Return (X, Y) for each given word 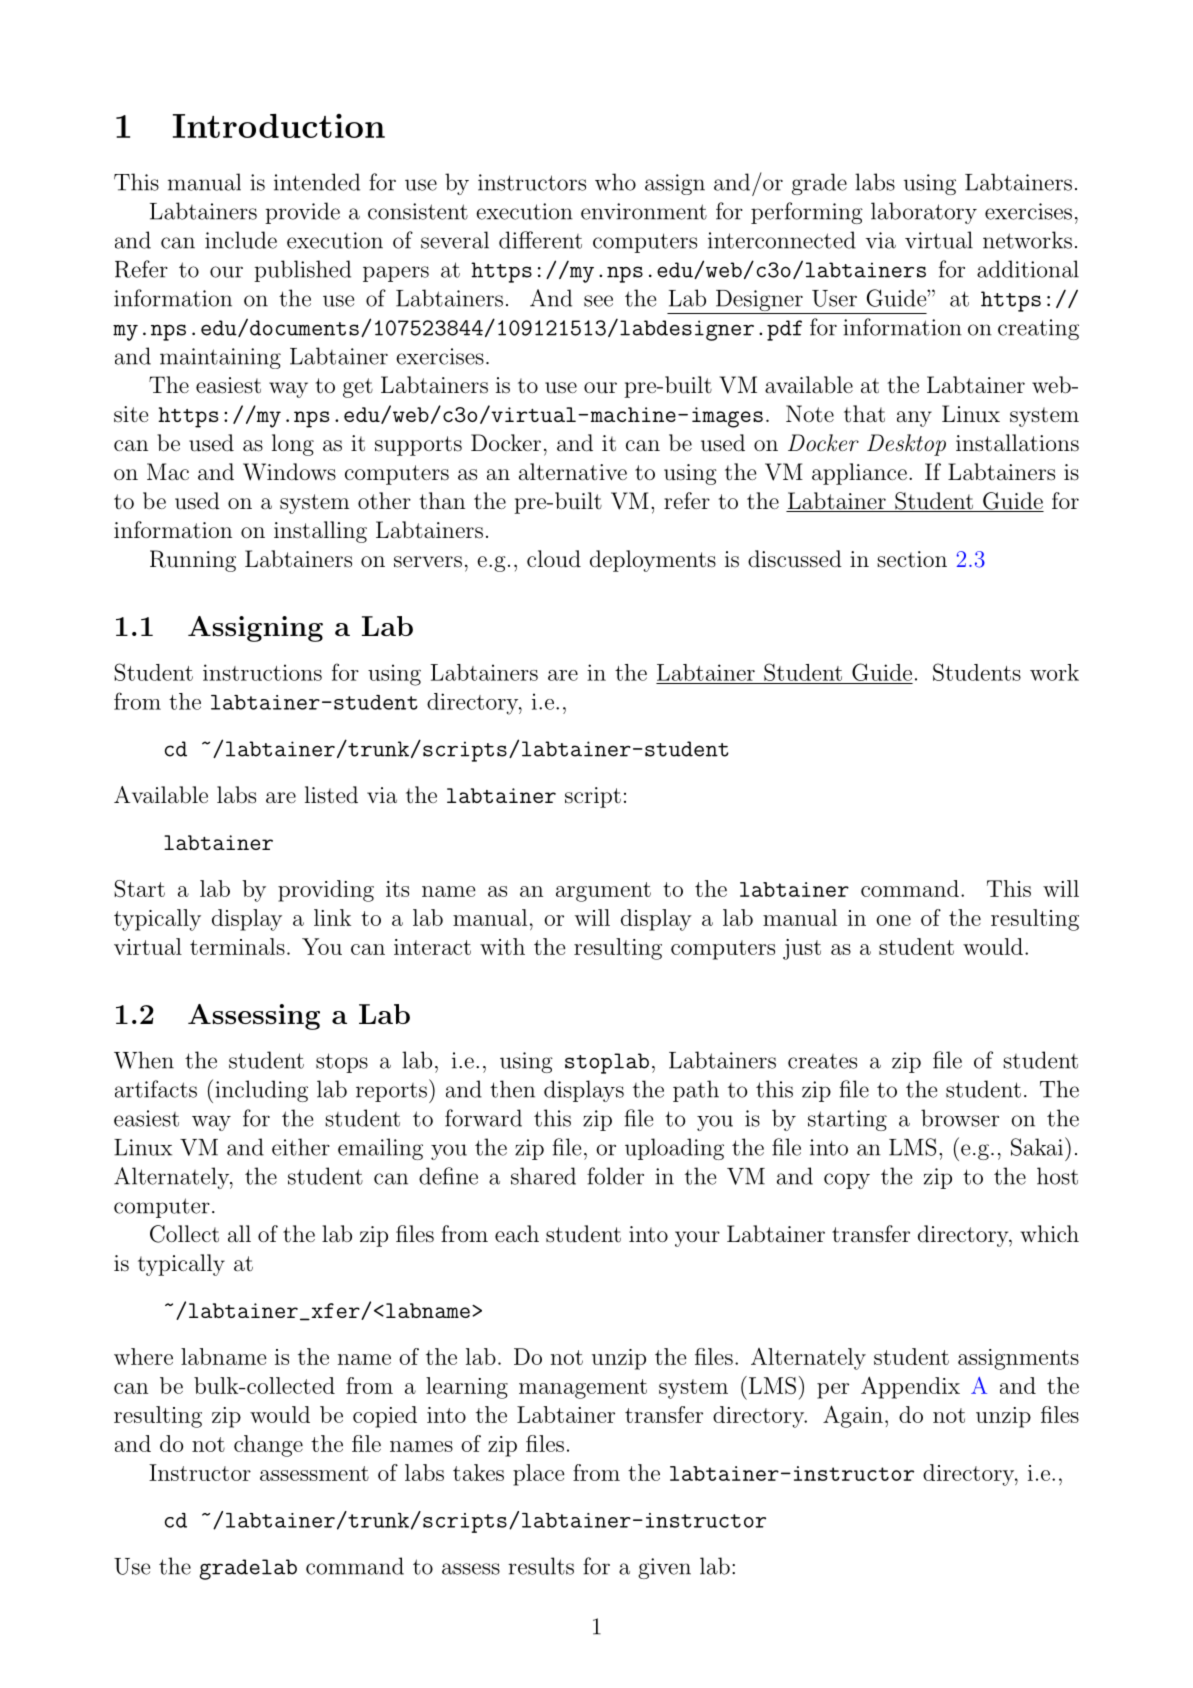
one (893, 920)
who (615, 182)
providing (326, 891)
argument (603, 892)
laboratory (924, 213)
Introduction (279, 126)
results (541, 1566)
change (268, 1446)
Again (853, 1416)
